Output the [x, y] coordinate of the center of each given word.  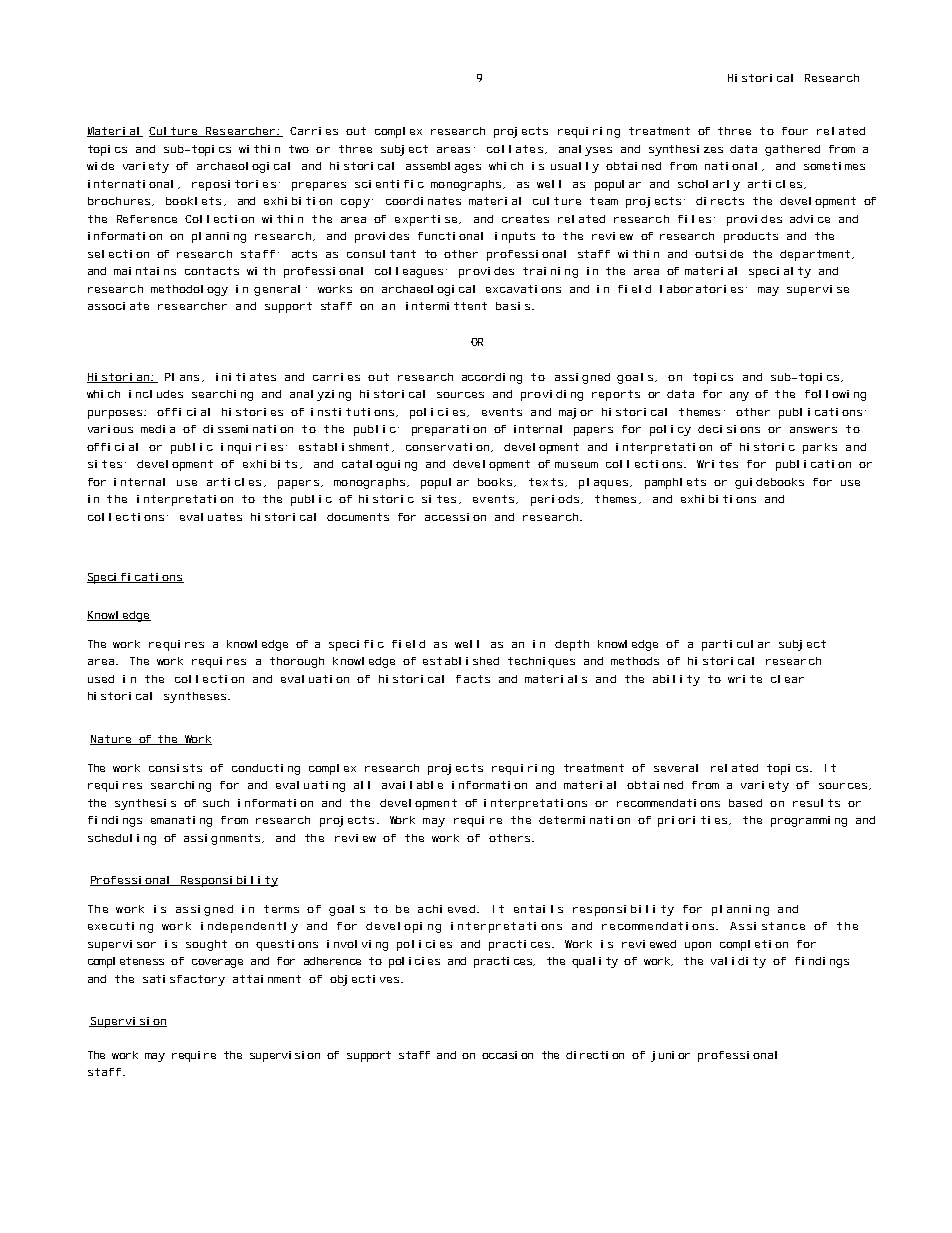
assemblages [443, 167]
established [461, 661]
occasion [507, 1055]
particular [736, 645]
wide [100, 166]
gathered [792, 150]
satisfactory [184, 980]
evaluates [211, 517]
